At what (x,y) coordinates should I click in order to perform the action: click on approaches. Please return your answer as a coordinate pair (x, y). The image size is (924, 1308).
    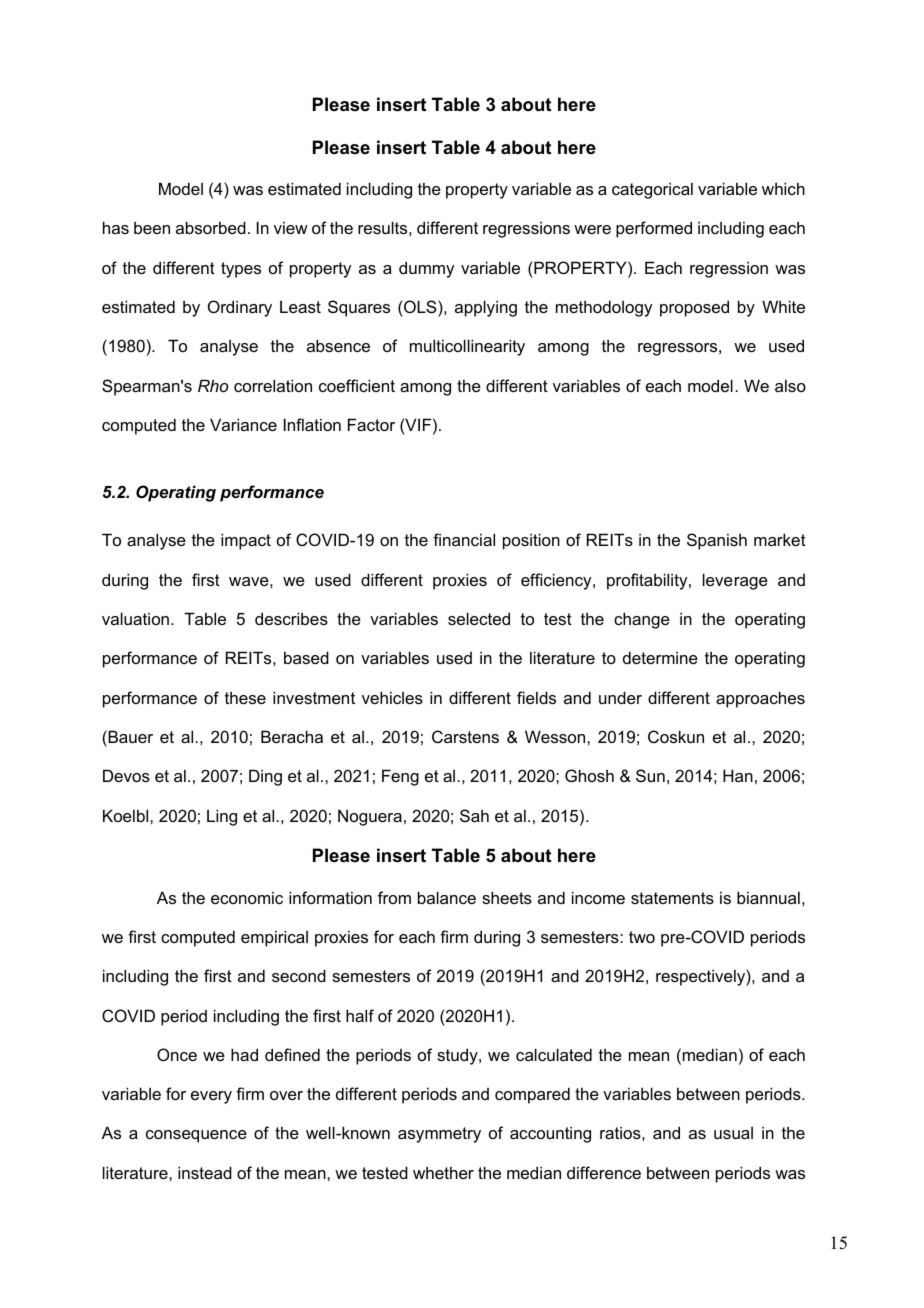
    Looking at the image, I should click on (760, 699).
